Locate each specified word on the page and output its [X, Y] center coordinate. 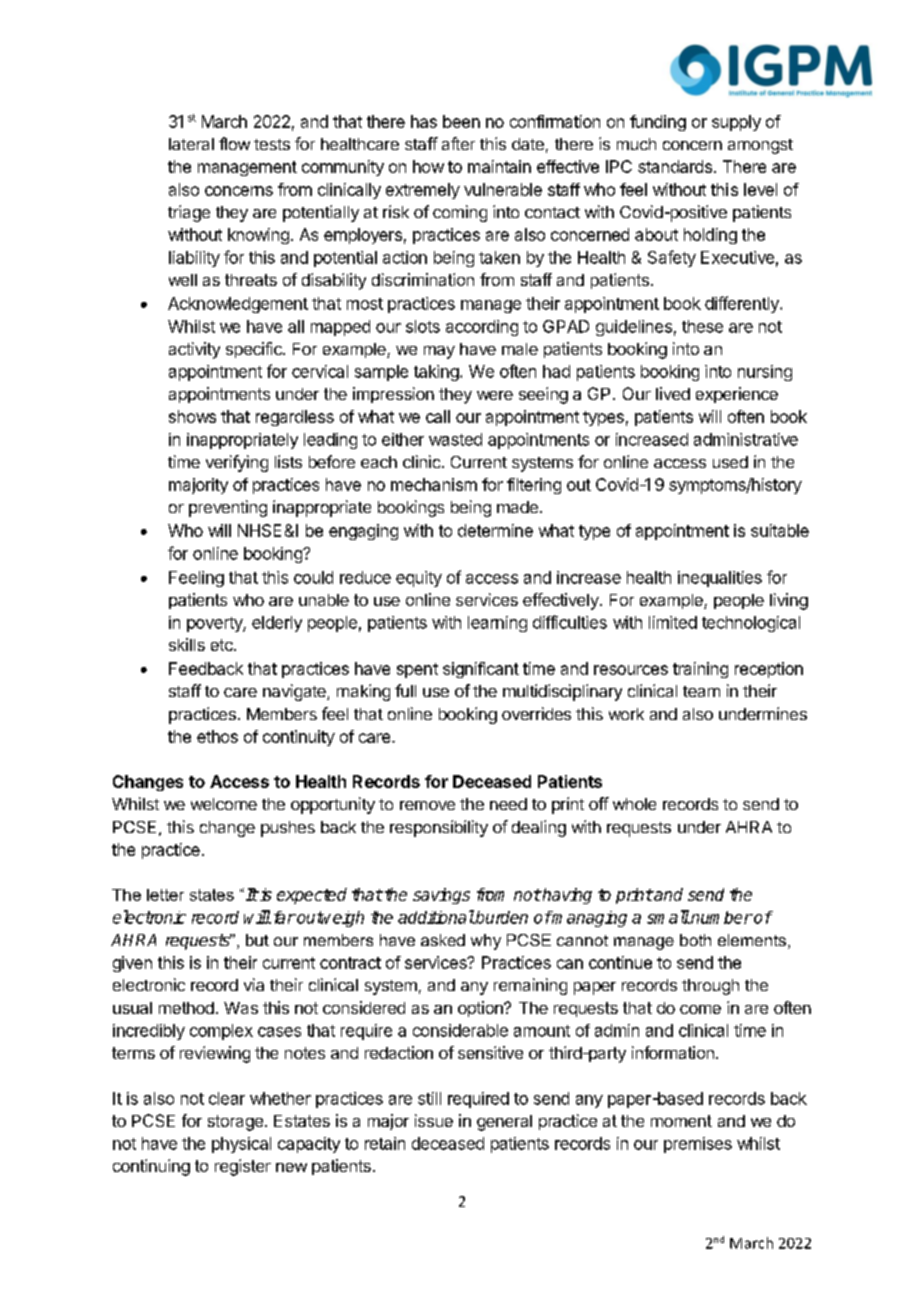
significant [481, 670]
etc [223, 645]
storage [235, 1123]
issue [434, 1120]
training [700, 670]
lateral [191, 144]
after [458, 143]
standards [675, 166]
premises [698, 1145]
